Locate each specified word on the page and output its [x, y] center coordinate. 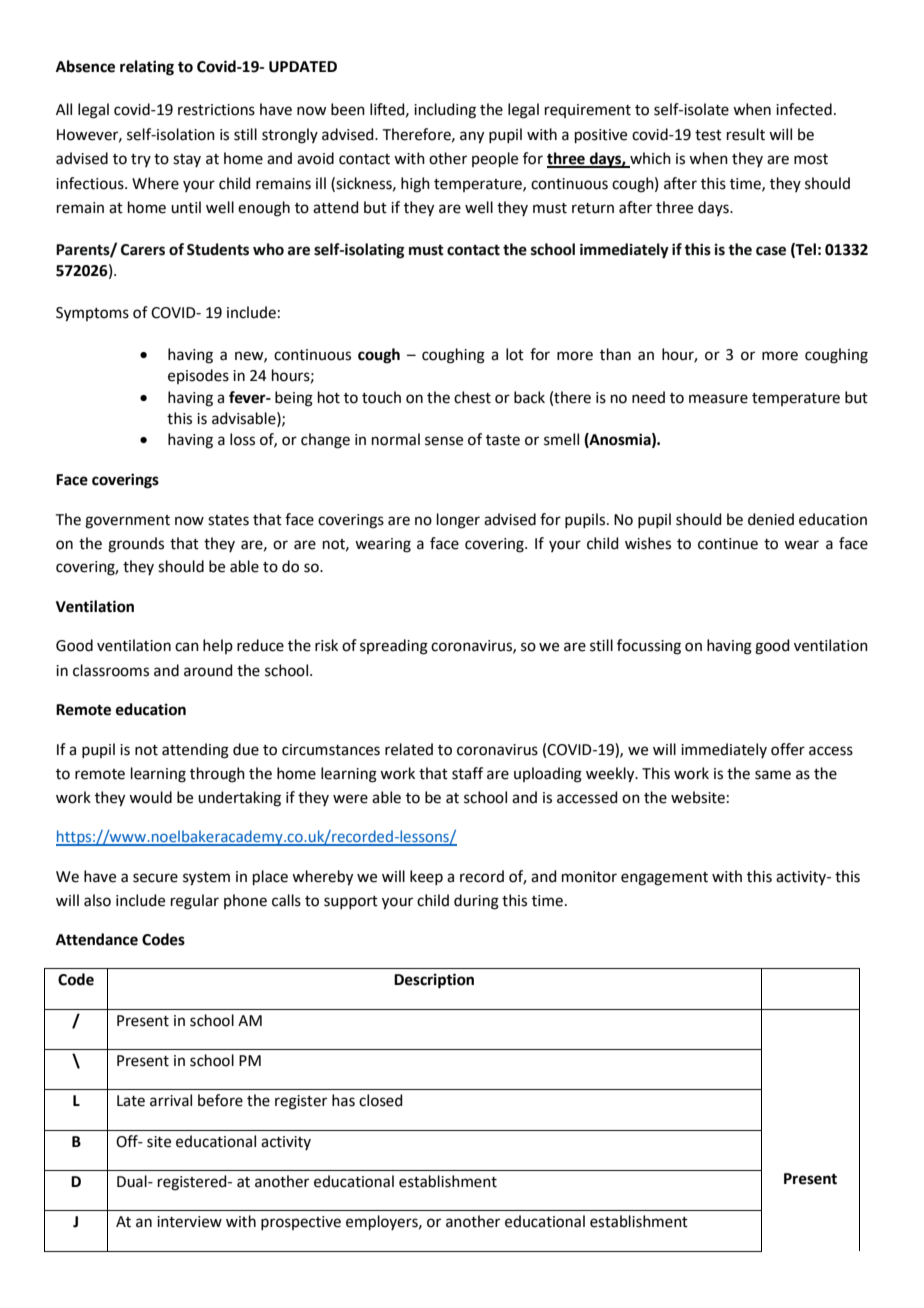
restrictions [216, 110]
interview [189, 1222]
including [445, 111]
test [708, 135]
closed [381, 1100]
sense [444, 441]
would [150, 797]
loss [242, 439]
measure [718, 399]
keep [426, 877]
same [773, 775]
